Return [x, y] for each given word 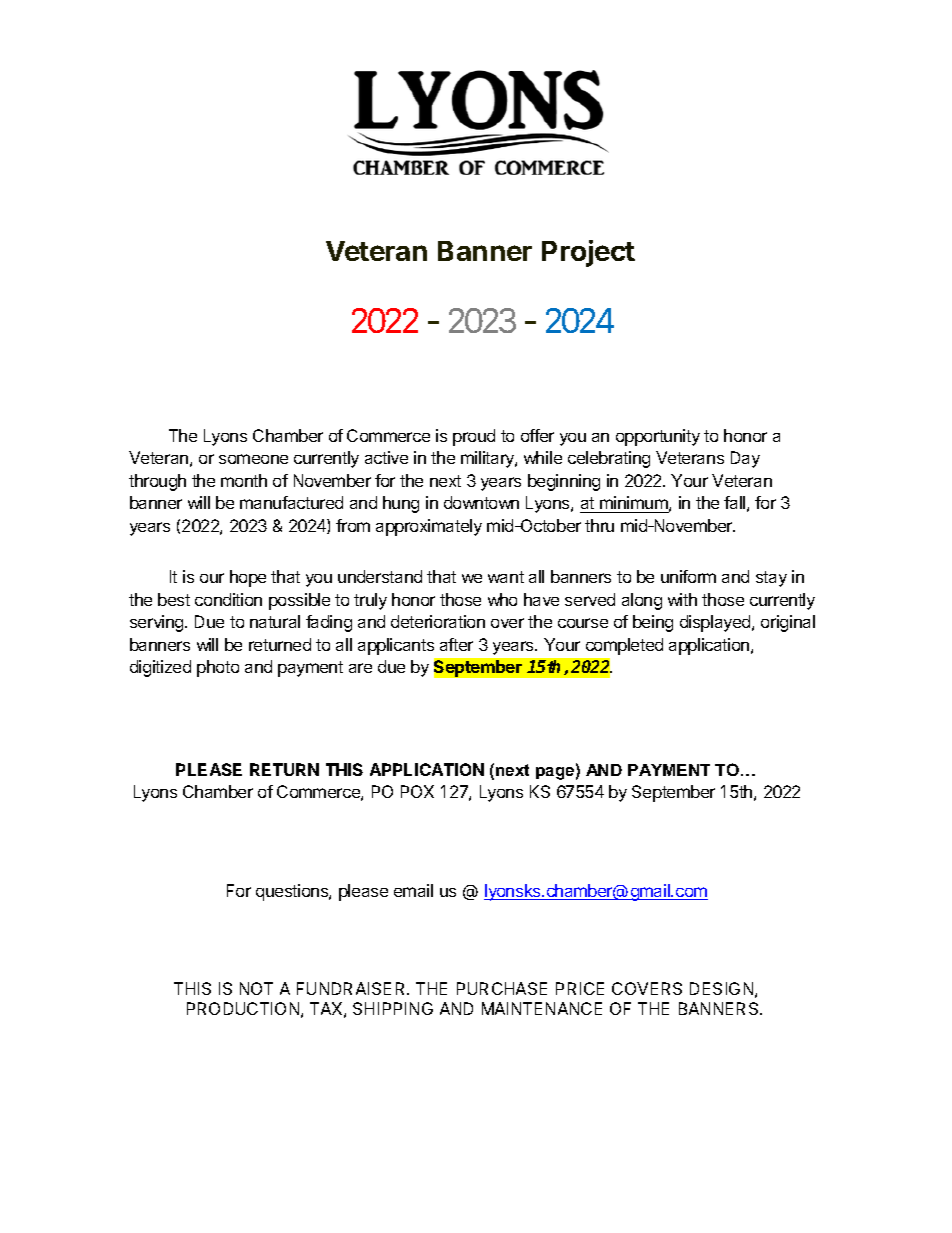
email [413, 890]
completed [624, 646]
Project [588, 253]
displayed [716, 623]
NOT [256, 988]
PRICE [580, 988]
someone [253, 459]
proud [474, 437]
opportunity [658, 437]
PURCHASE [502, 988]
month [244, 480]
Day [745, 459]
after [456, 644]
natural [275, 621]
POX [417, 791]
